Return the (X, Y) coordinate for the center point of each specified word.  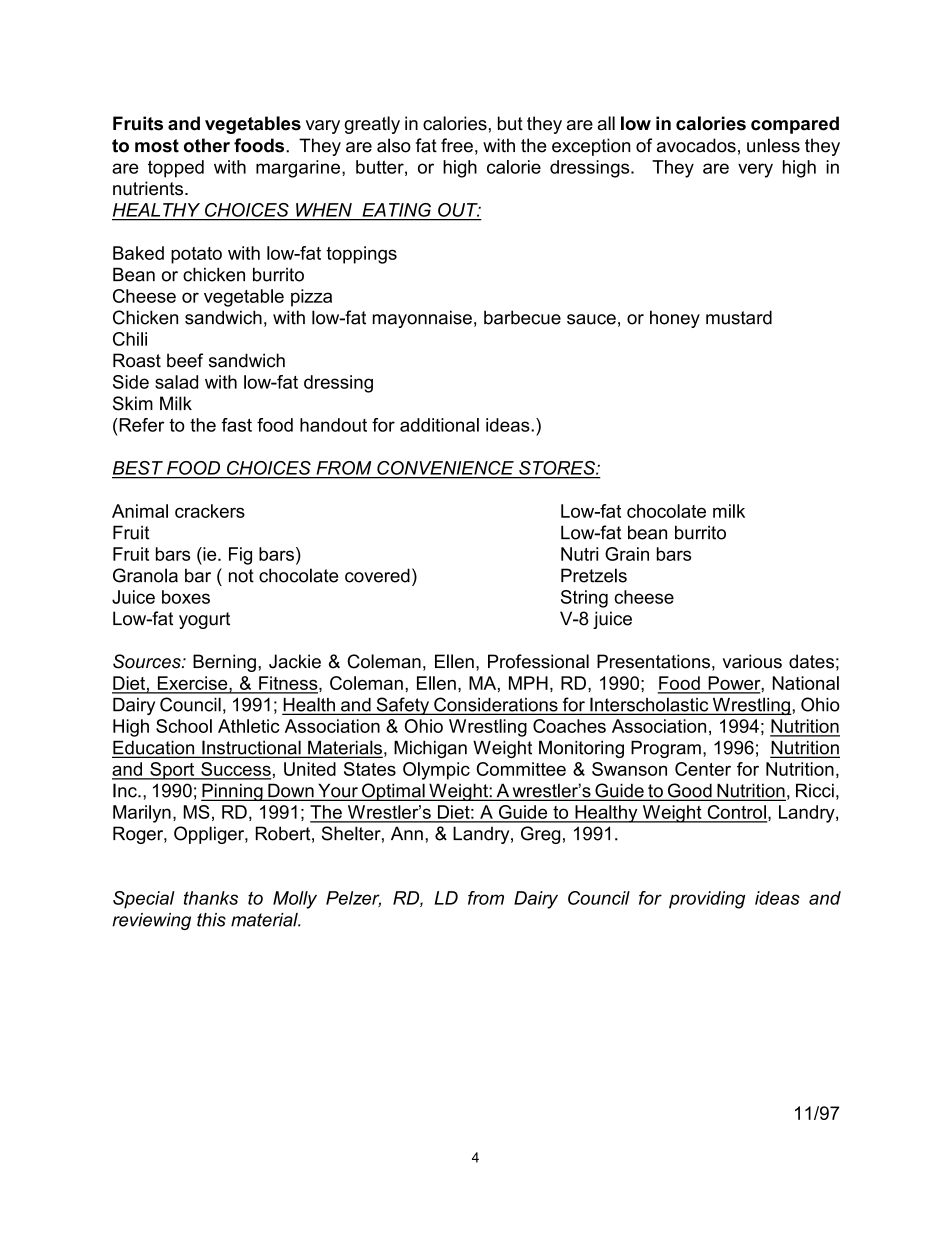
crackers (210, 511)
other (207, 145)
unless (773, 145)
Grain (627, 554)
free (457, 145)
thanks (211, 898)
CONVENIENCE (445, 468)
